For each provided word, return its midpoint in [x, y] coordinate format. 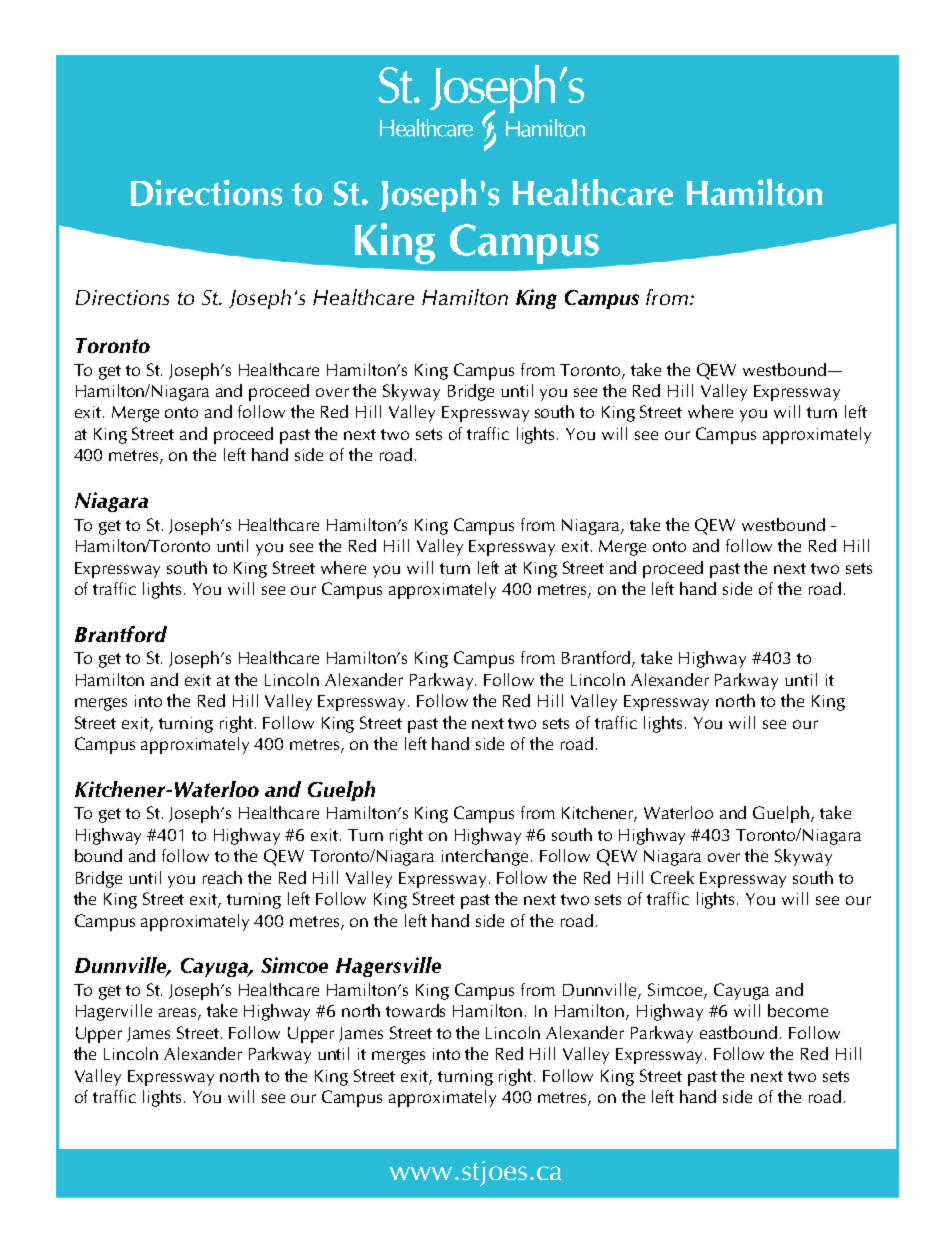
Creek [672, 877]
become [798, 1010]
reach [222, 877]
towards [415, 1010]
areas [179, 1014]
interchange [487, 857]
